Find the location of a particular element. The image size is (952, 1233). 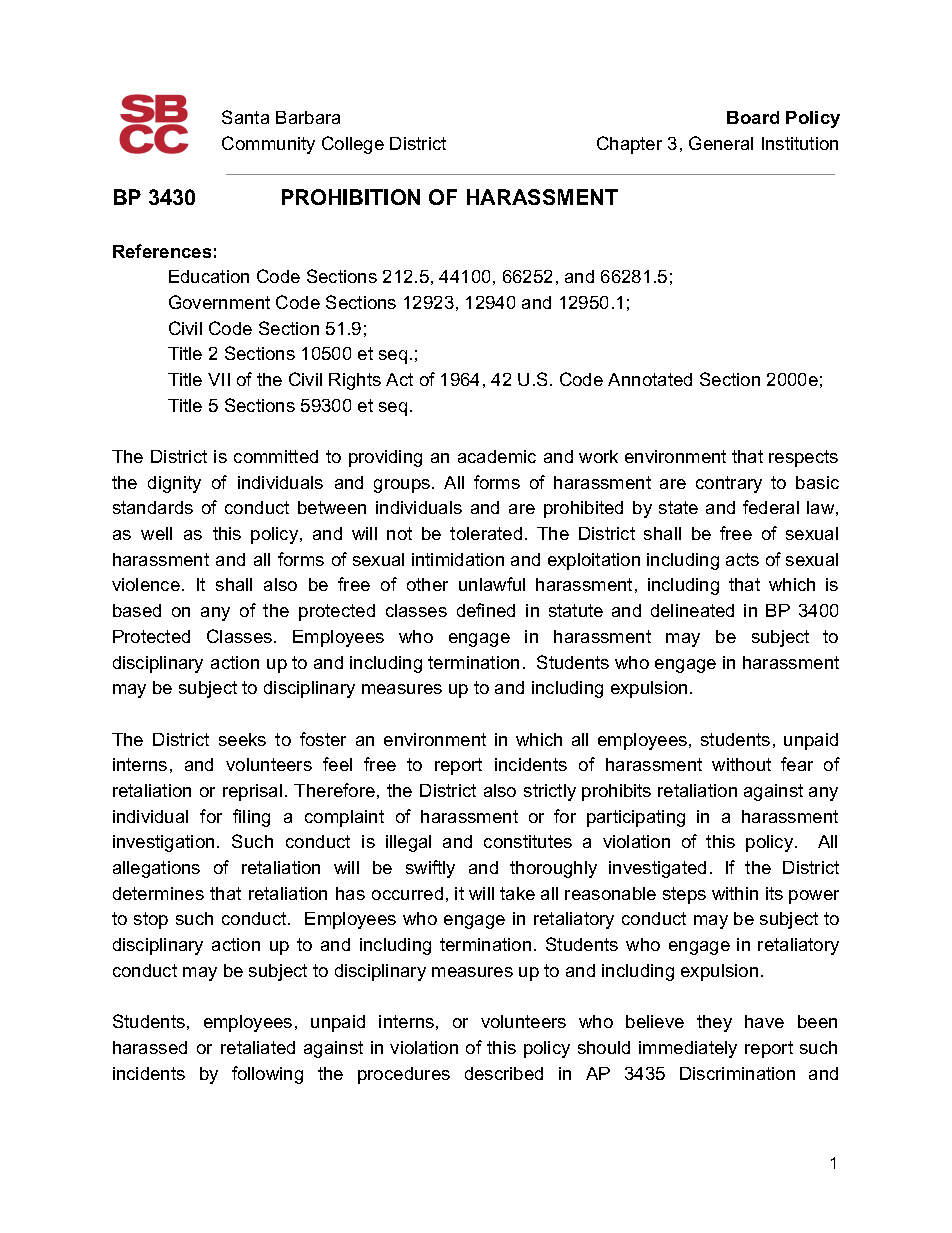

violence is located at coordinates (146, 584).
